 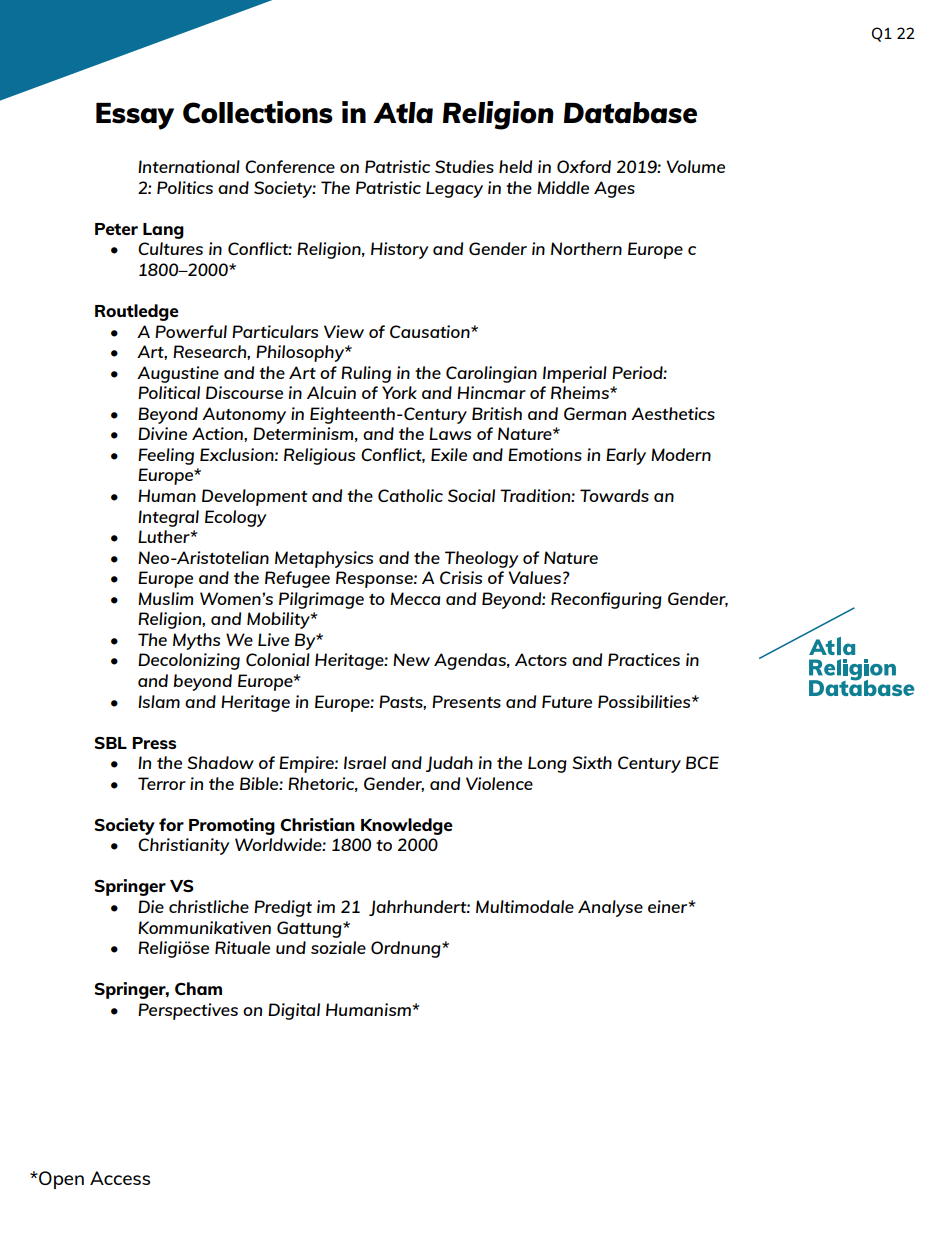 What do you see at coordinates (464, 166) in the screenshot?
I see `Studies` at bounding box center [464, 166].
